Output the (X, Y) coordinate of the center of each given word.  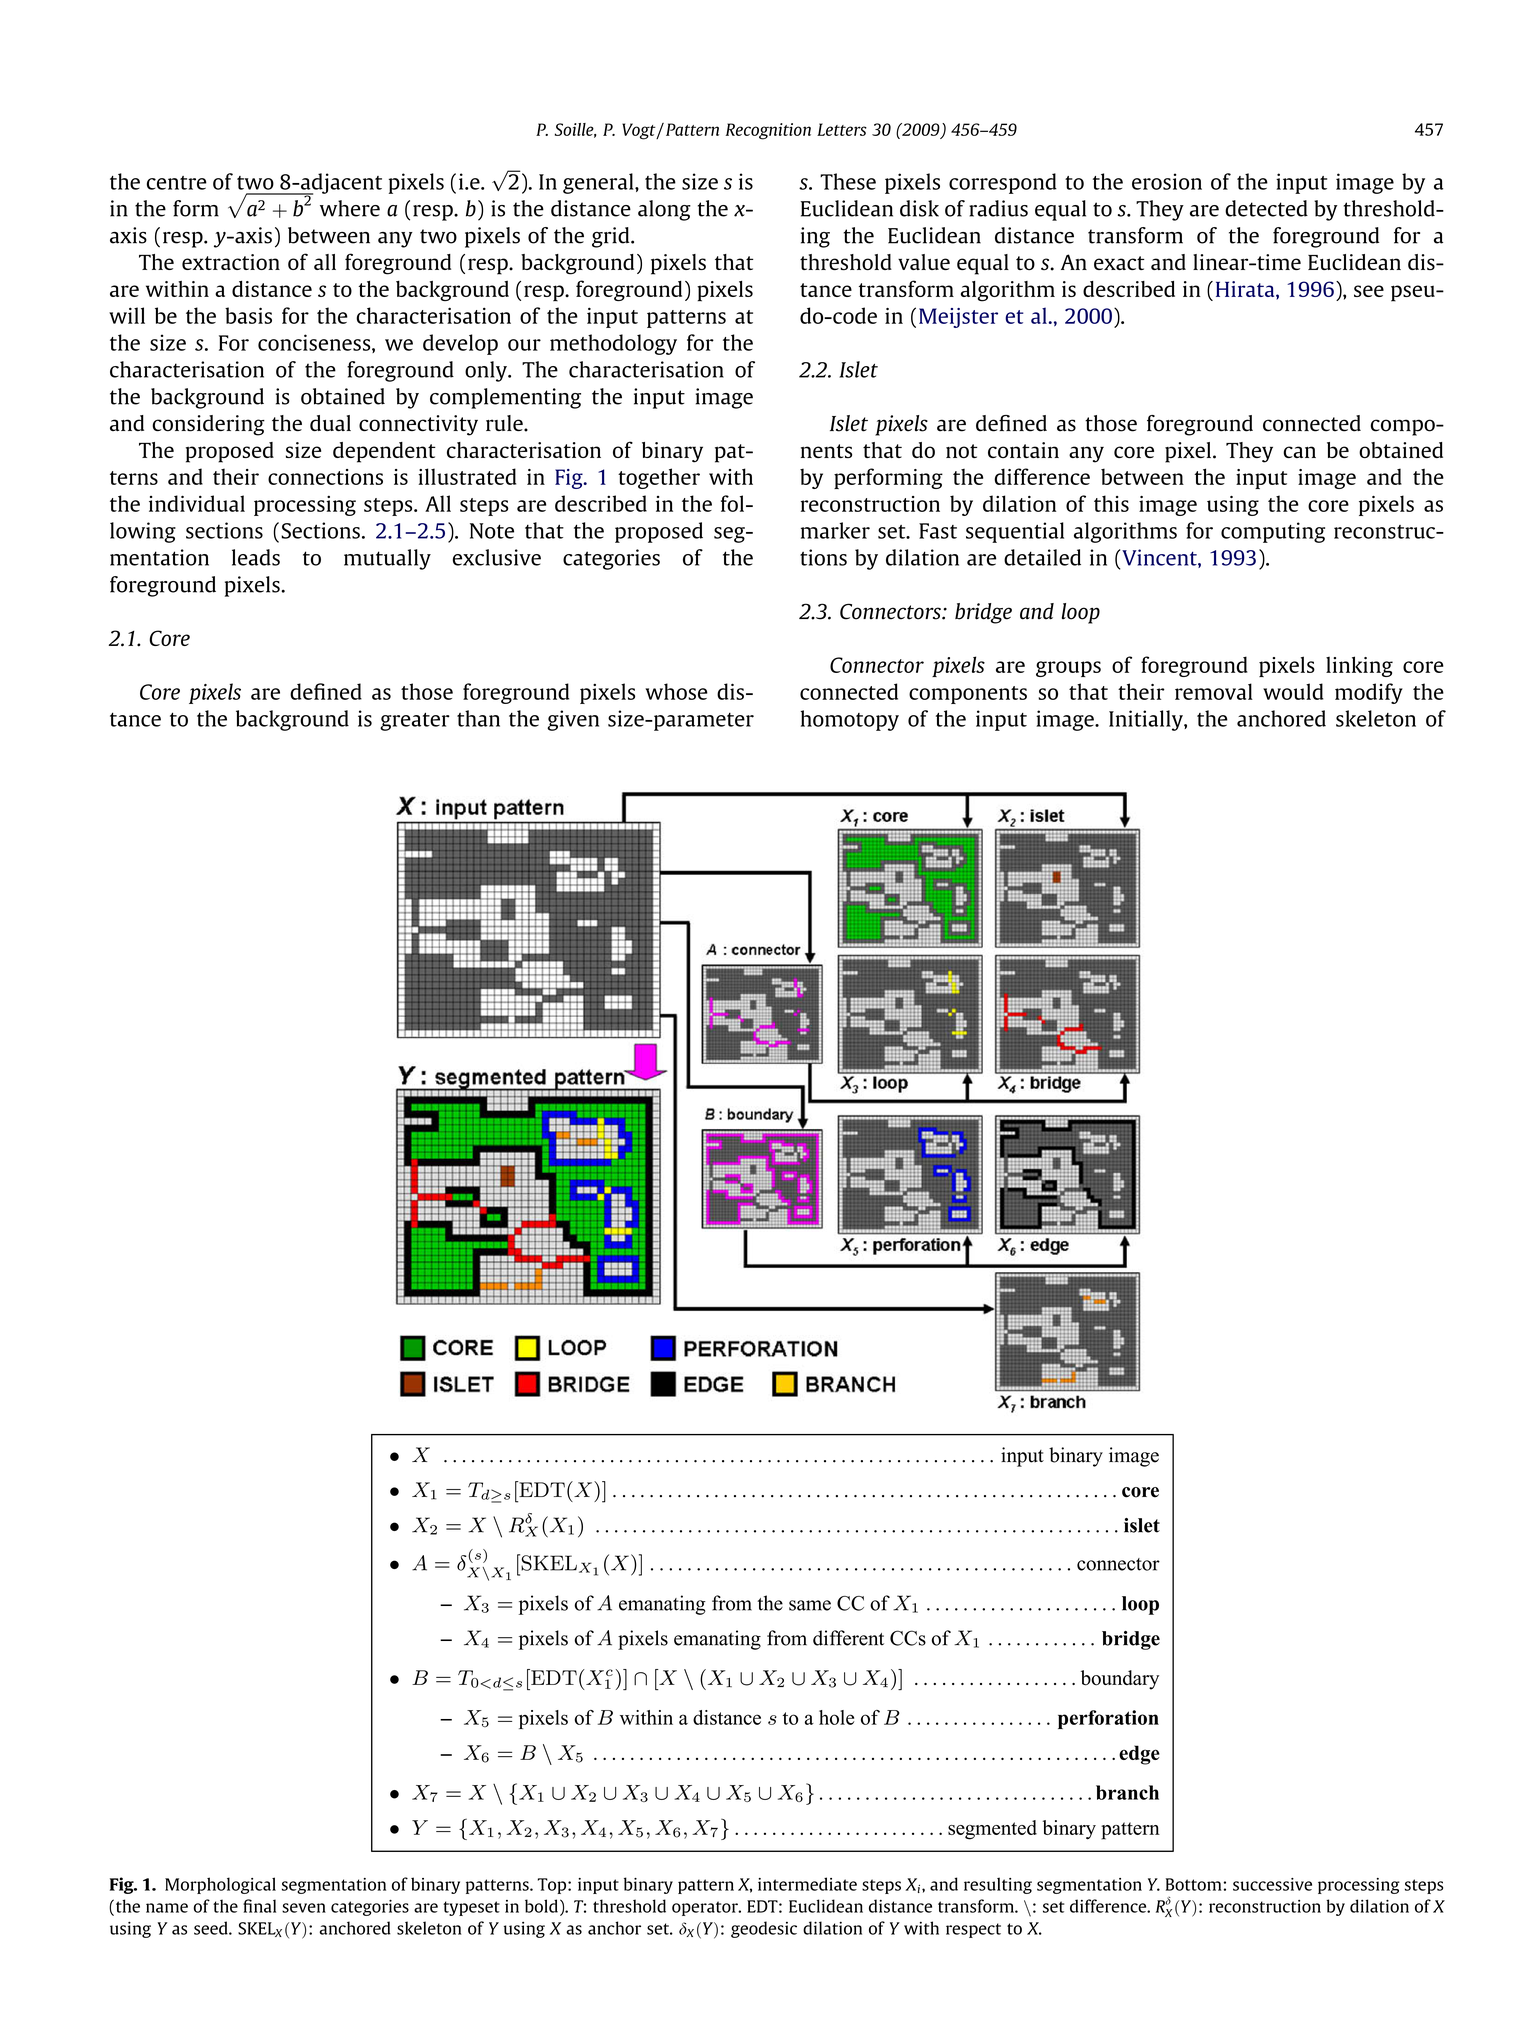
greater (415, 721)
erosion (1167, 181)
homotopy (850, 720)
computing (1273, 532)
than (478, 718)
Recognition (768, 131)
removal (1214, 691)
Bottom (1194, 1884)
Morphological (220, 1885)
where (350, 208)
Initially (1147, 720)
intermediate (807, 1884)
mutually (387, 559)
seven (304, 1908)
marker (835, 530)
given (573, 720)
